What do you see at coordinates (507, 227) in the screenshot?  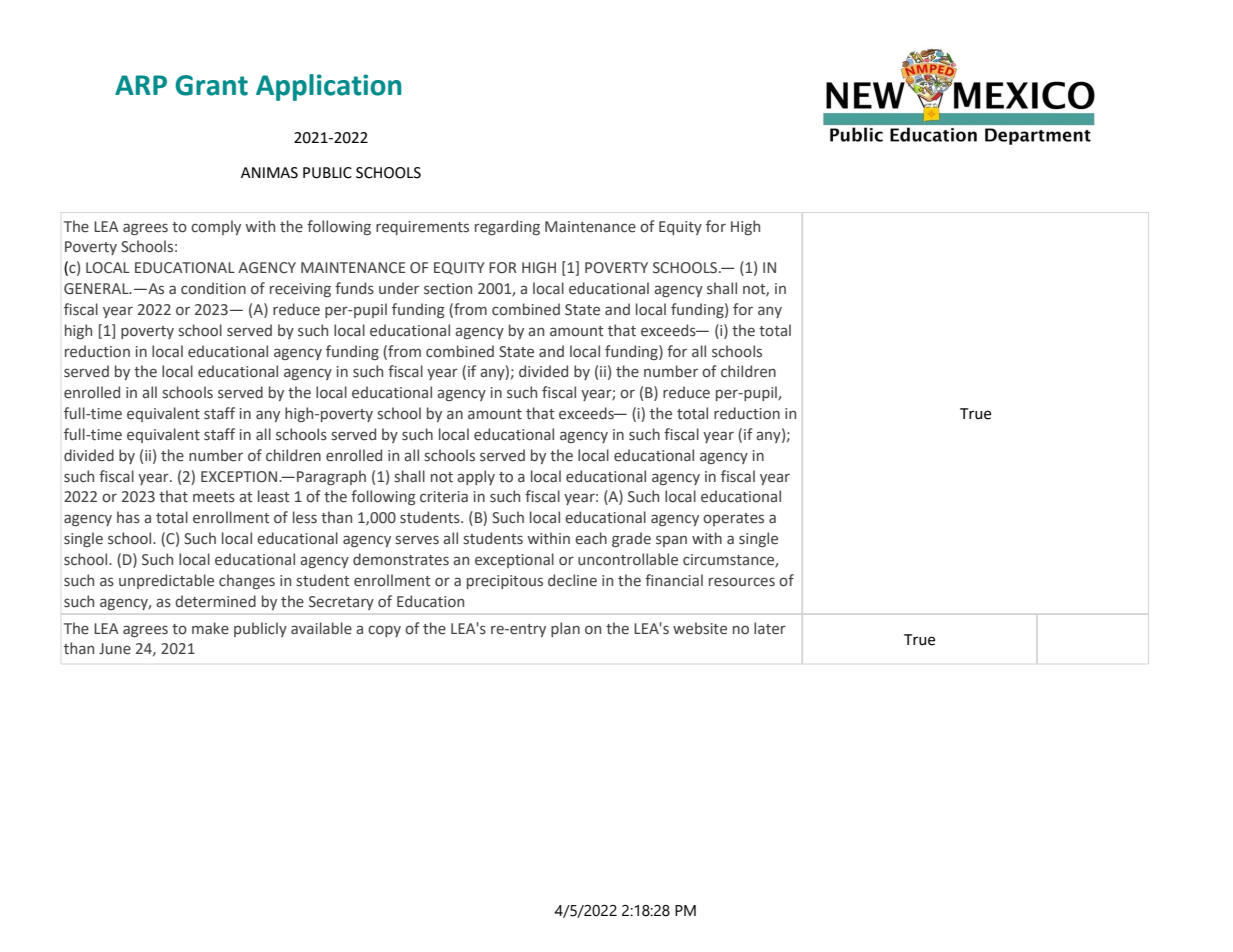 I see `regarding` at bounding box center [507, 227].
